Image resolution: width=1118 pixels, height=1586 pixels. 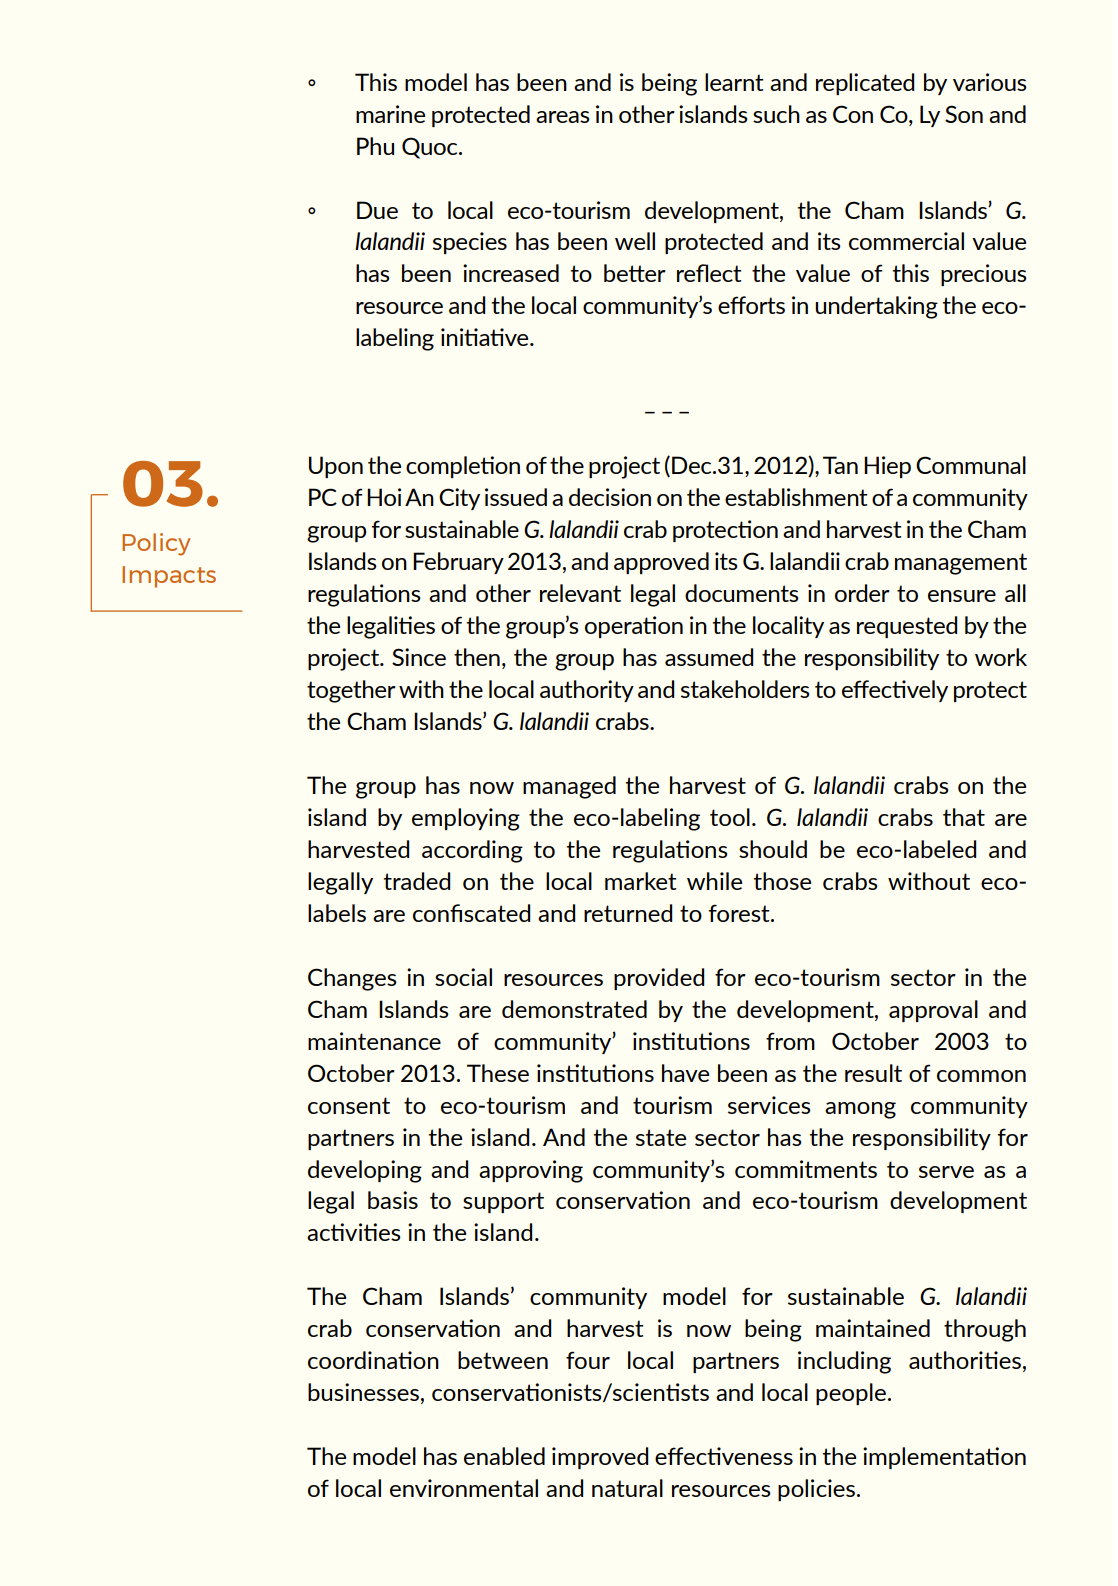 I want to click on Phu, so click(x=375, y=146).
